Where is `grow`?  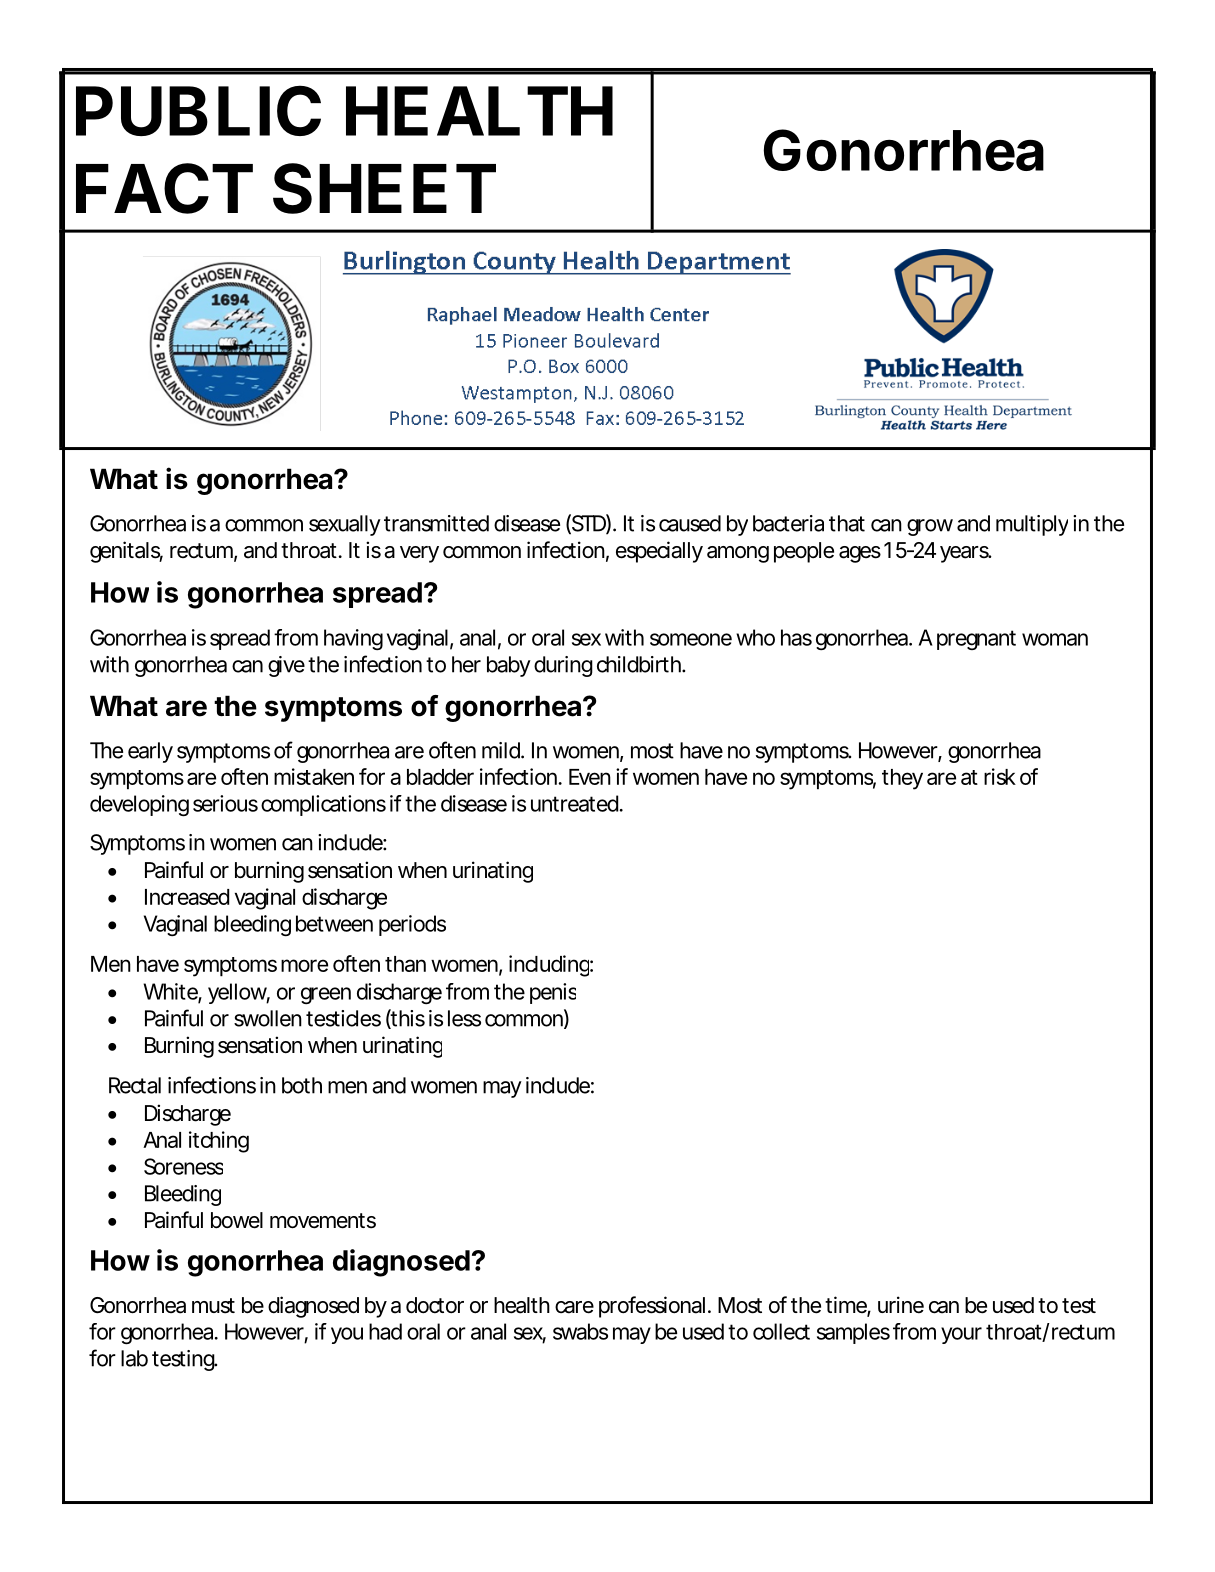 grow is located at coordinates (930, 527).
